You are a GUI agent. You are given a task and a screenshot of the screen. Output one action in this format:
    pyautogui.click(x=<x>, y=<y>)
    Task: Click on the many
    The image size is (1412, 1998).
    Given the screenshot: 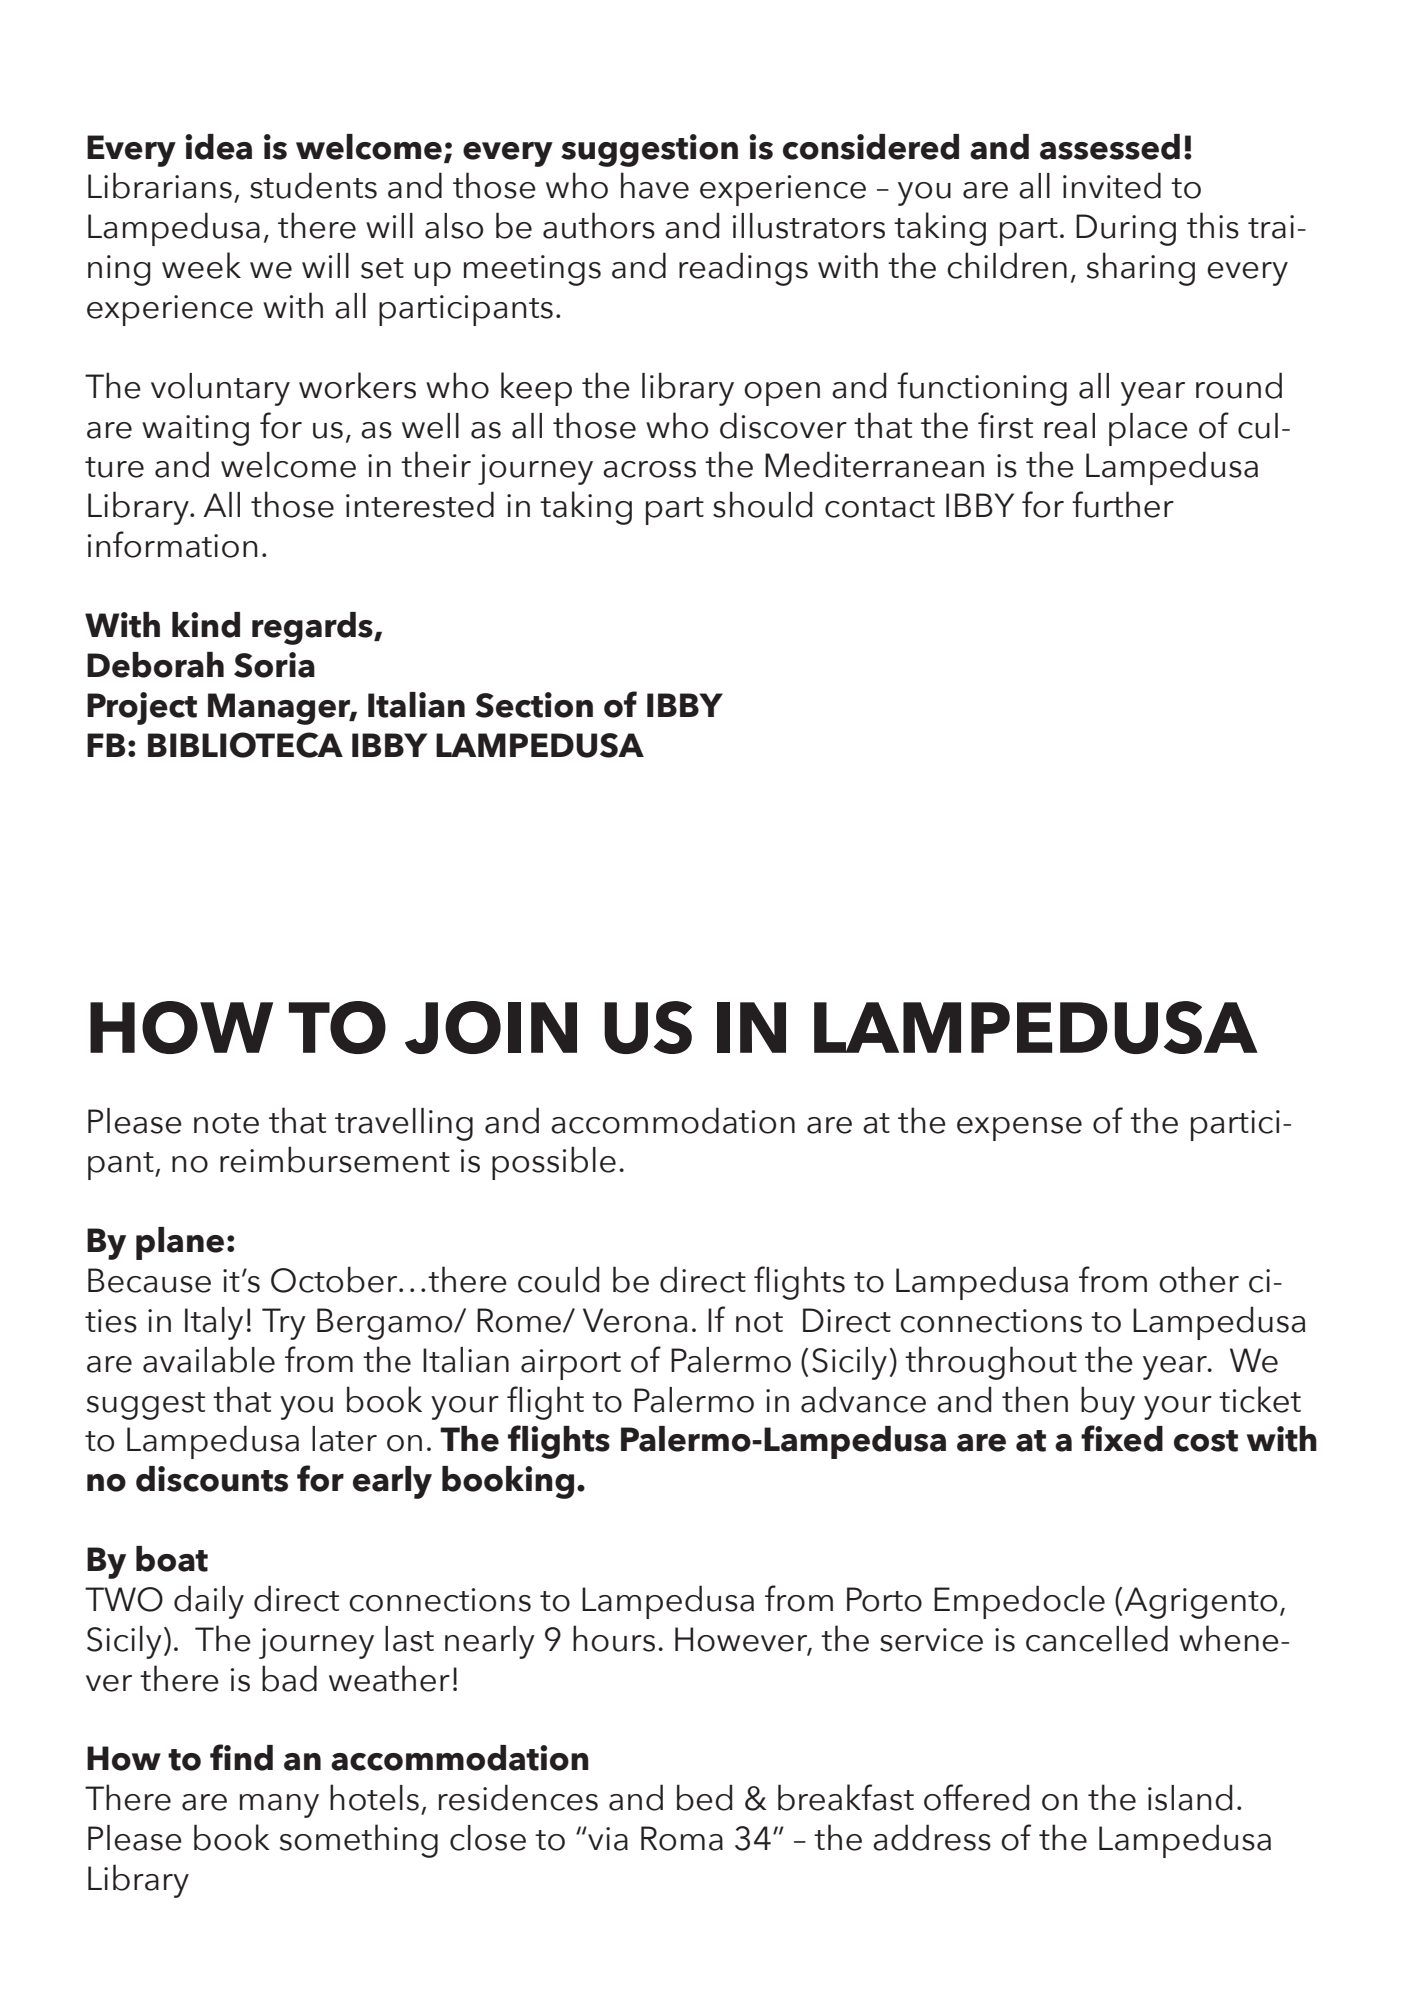 What is the action you would take?
    pyautogui.click(x=279, y=1806)
